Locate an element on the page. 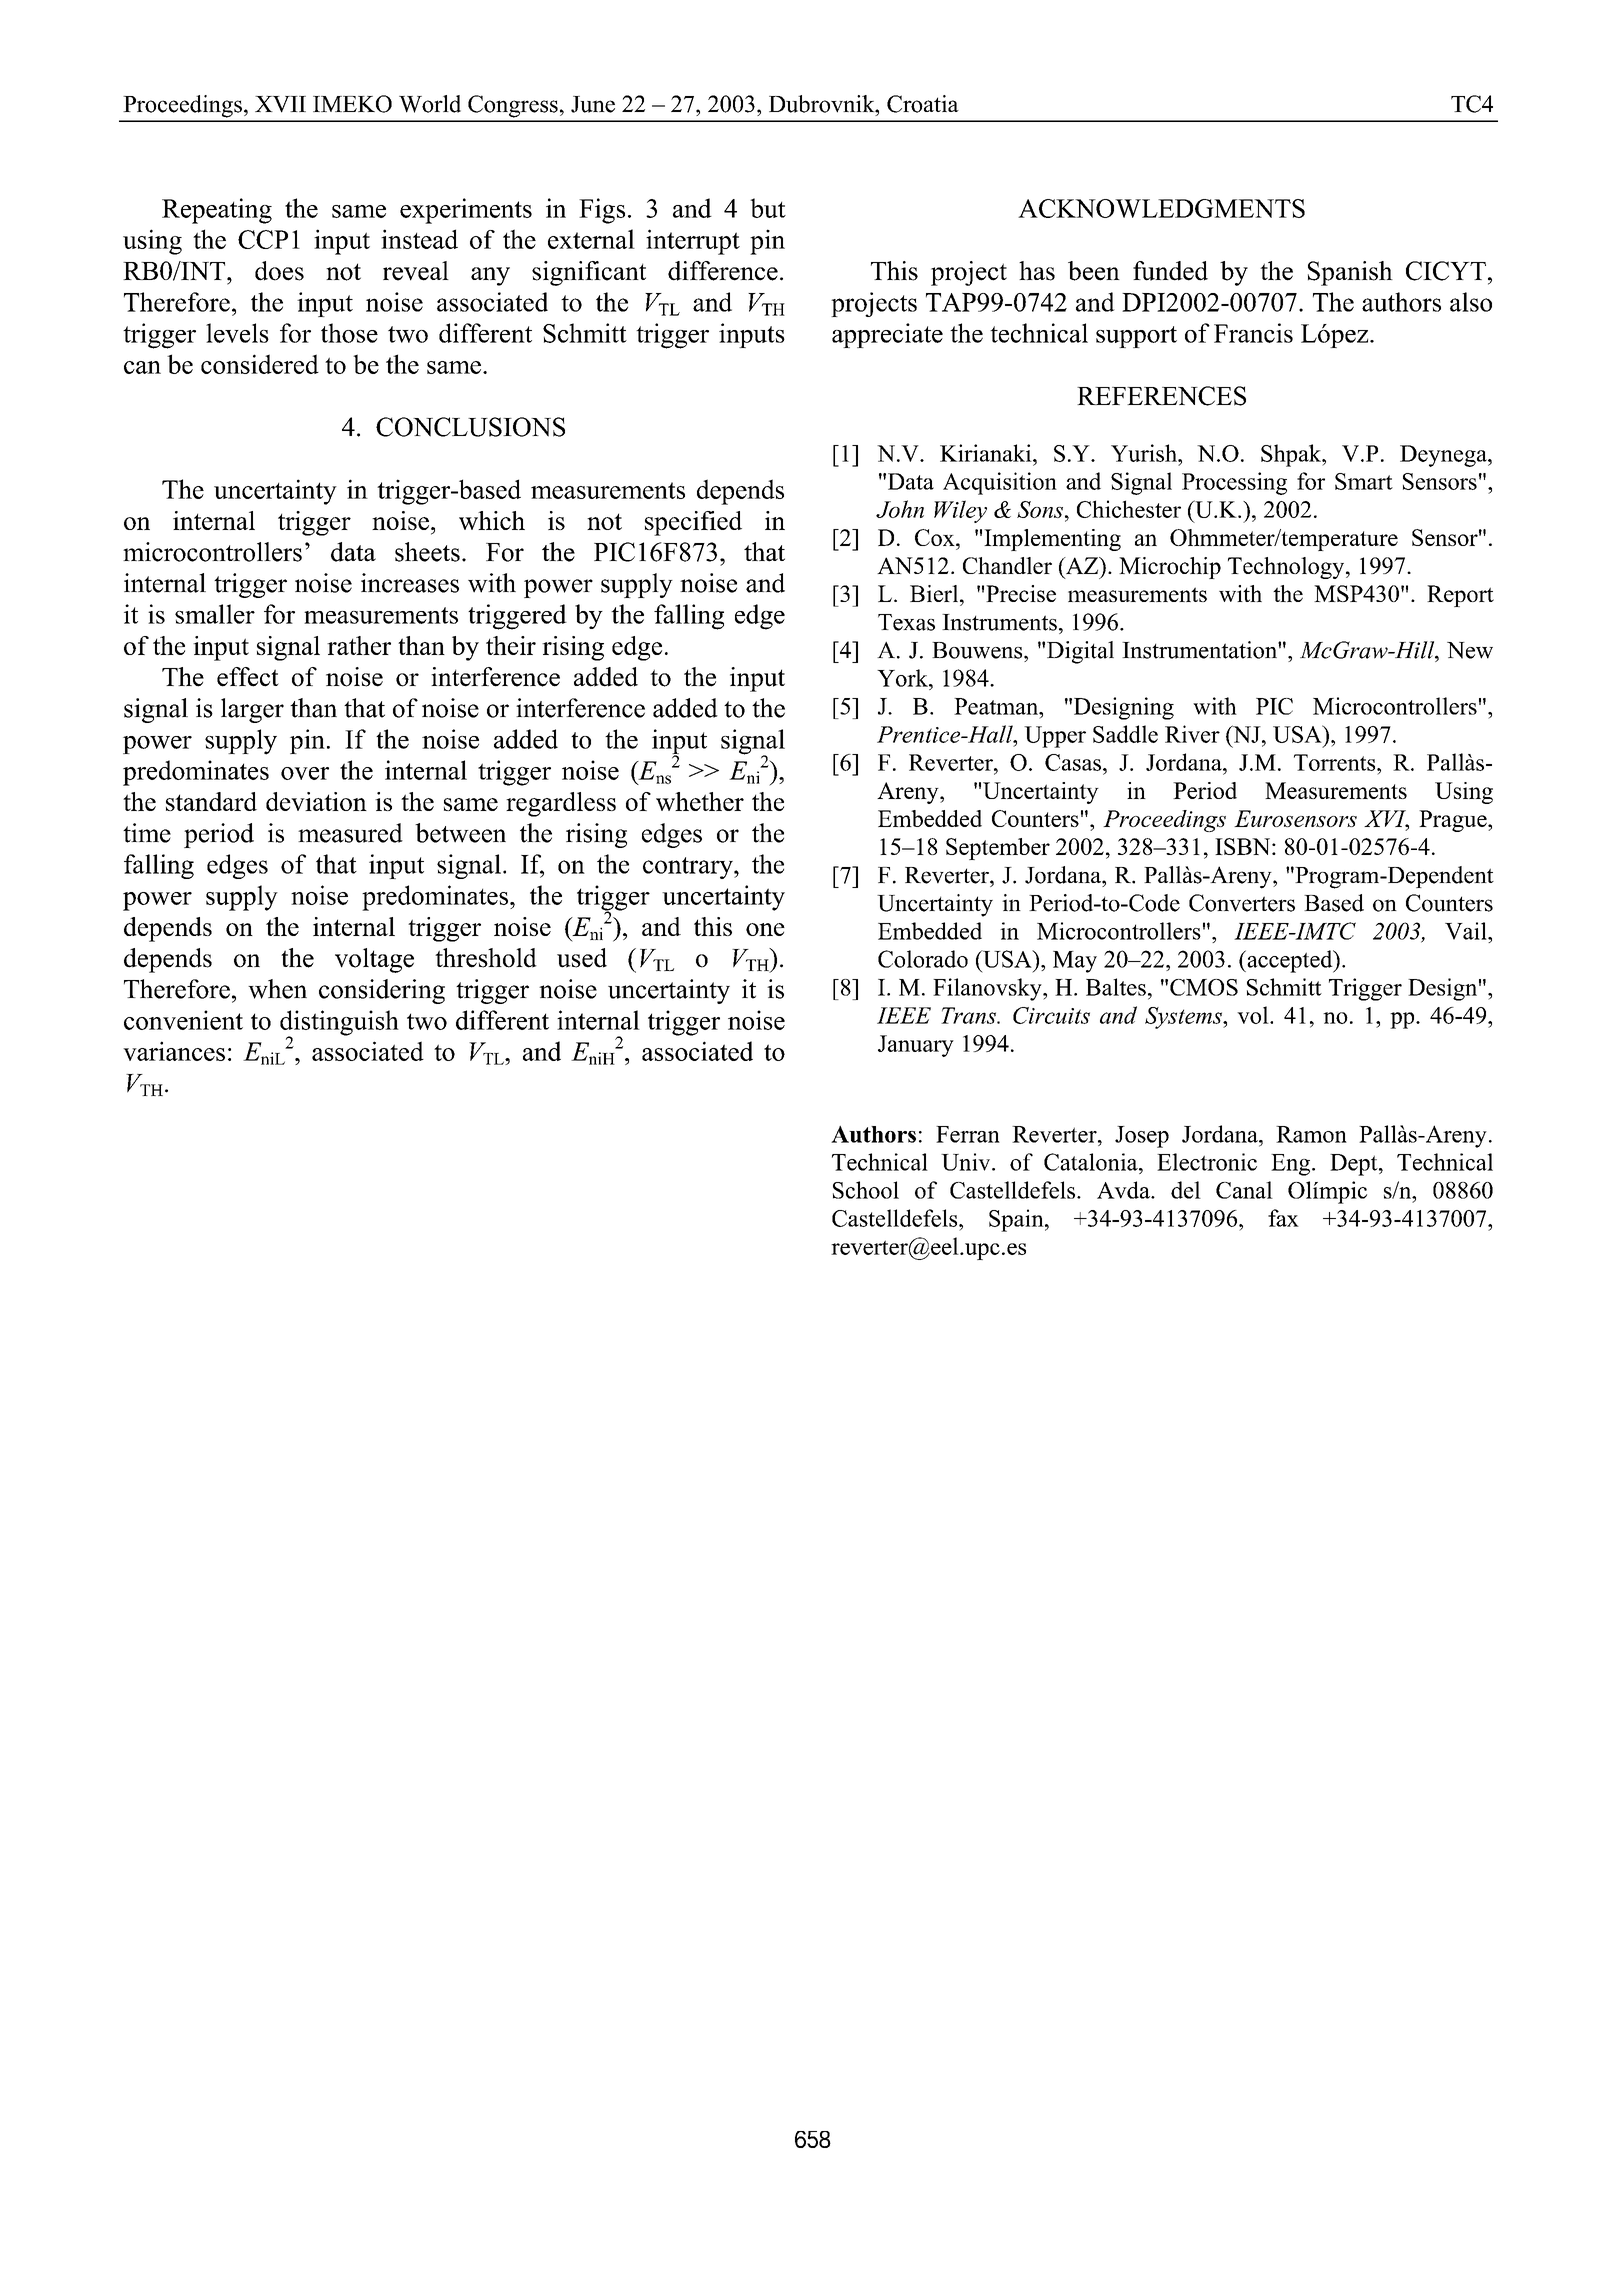  does is located at coordinates (279, 271).
